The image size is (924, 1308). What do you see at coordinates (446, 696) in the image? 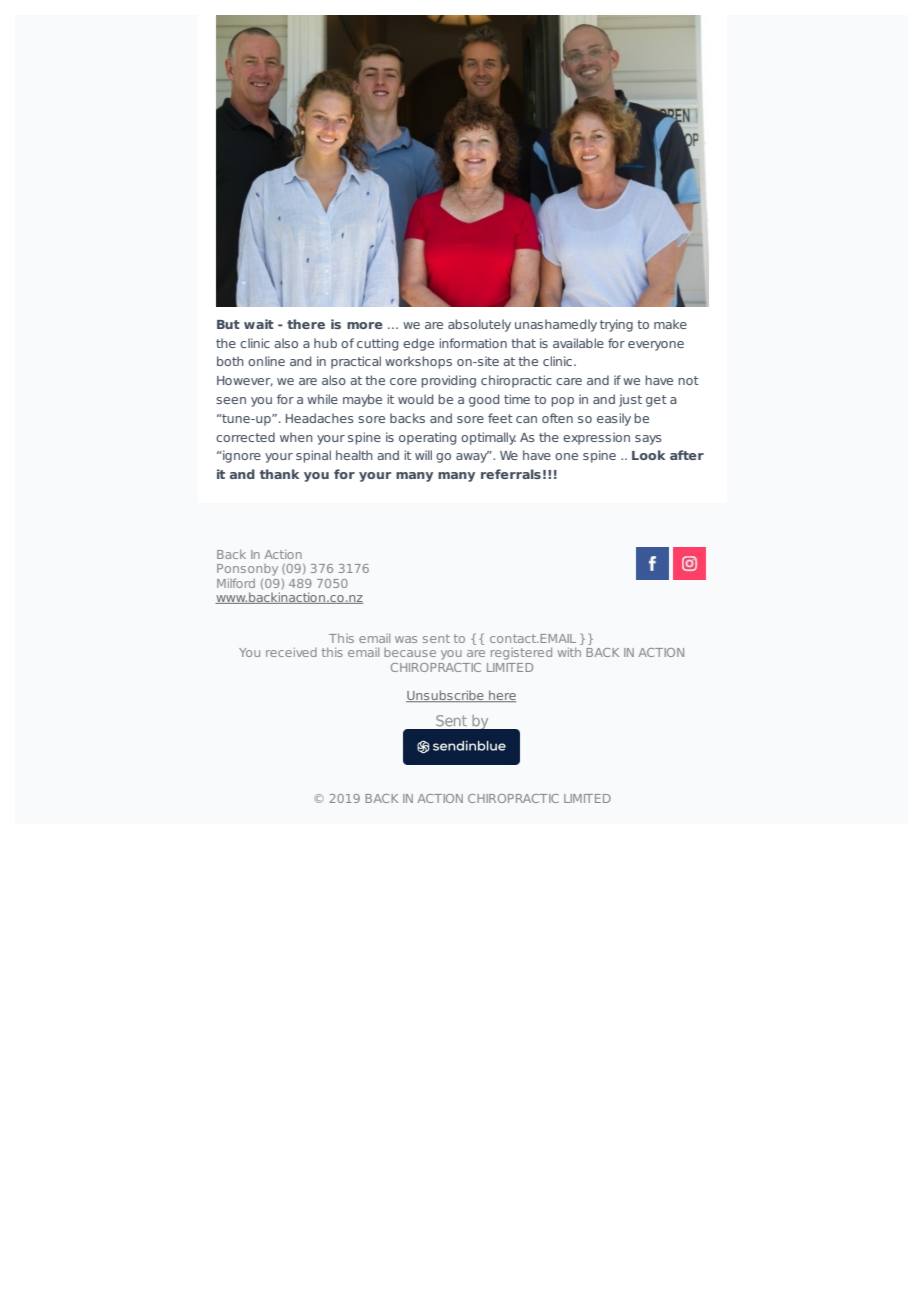
I see `Unsubscribe` at bounding box center [446, 696].
